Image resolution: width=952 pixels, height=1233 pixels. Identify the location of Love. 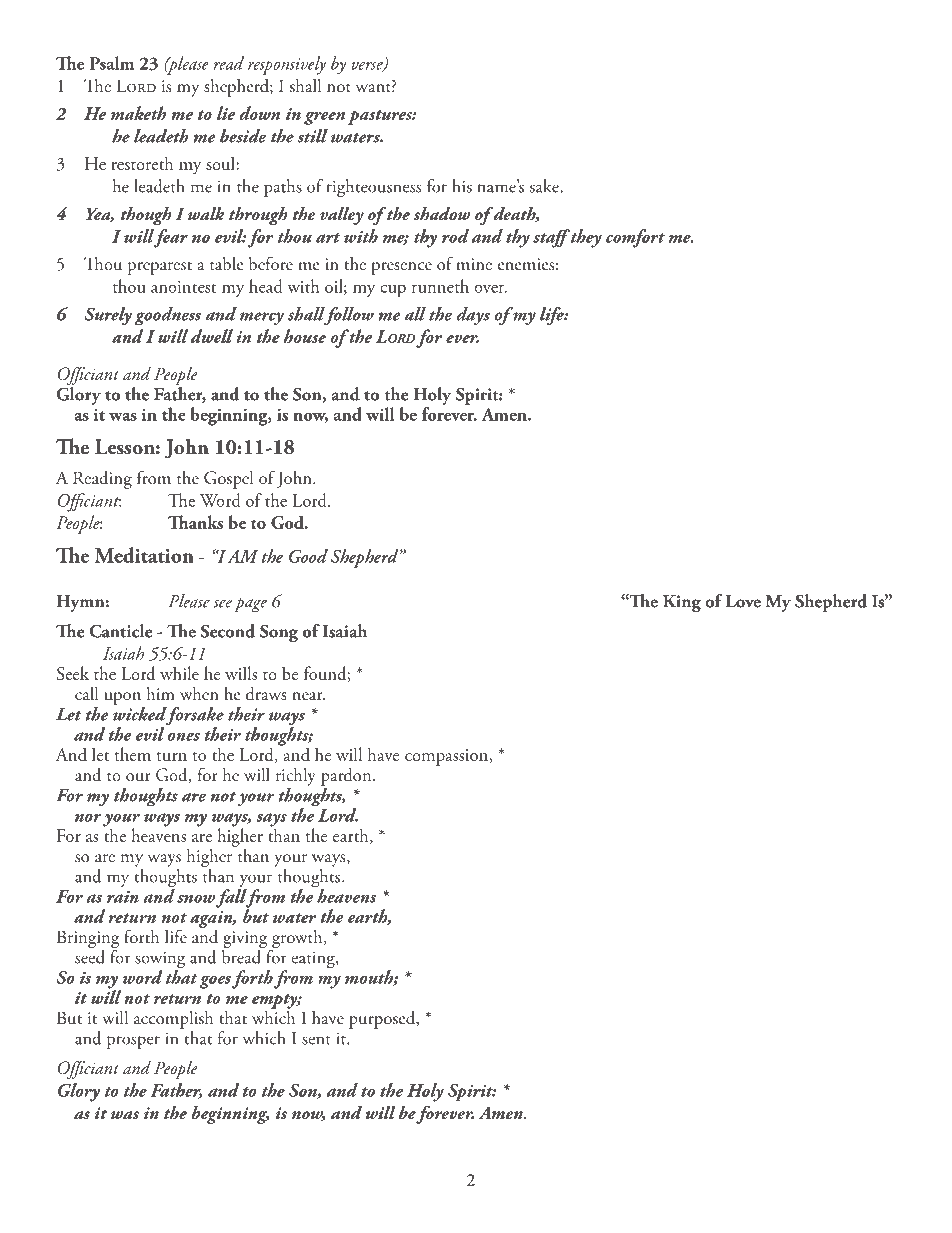
(743, 601).
